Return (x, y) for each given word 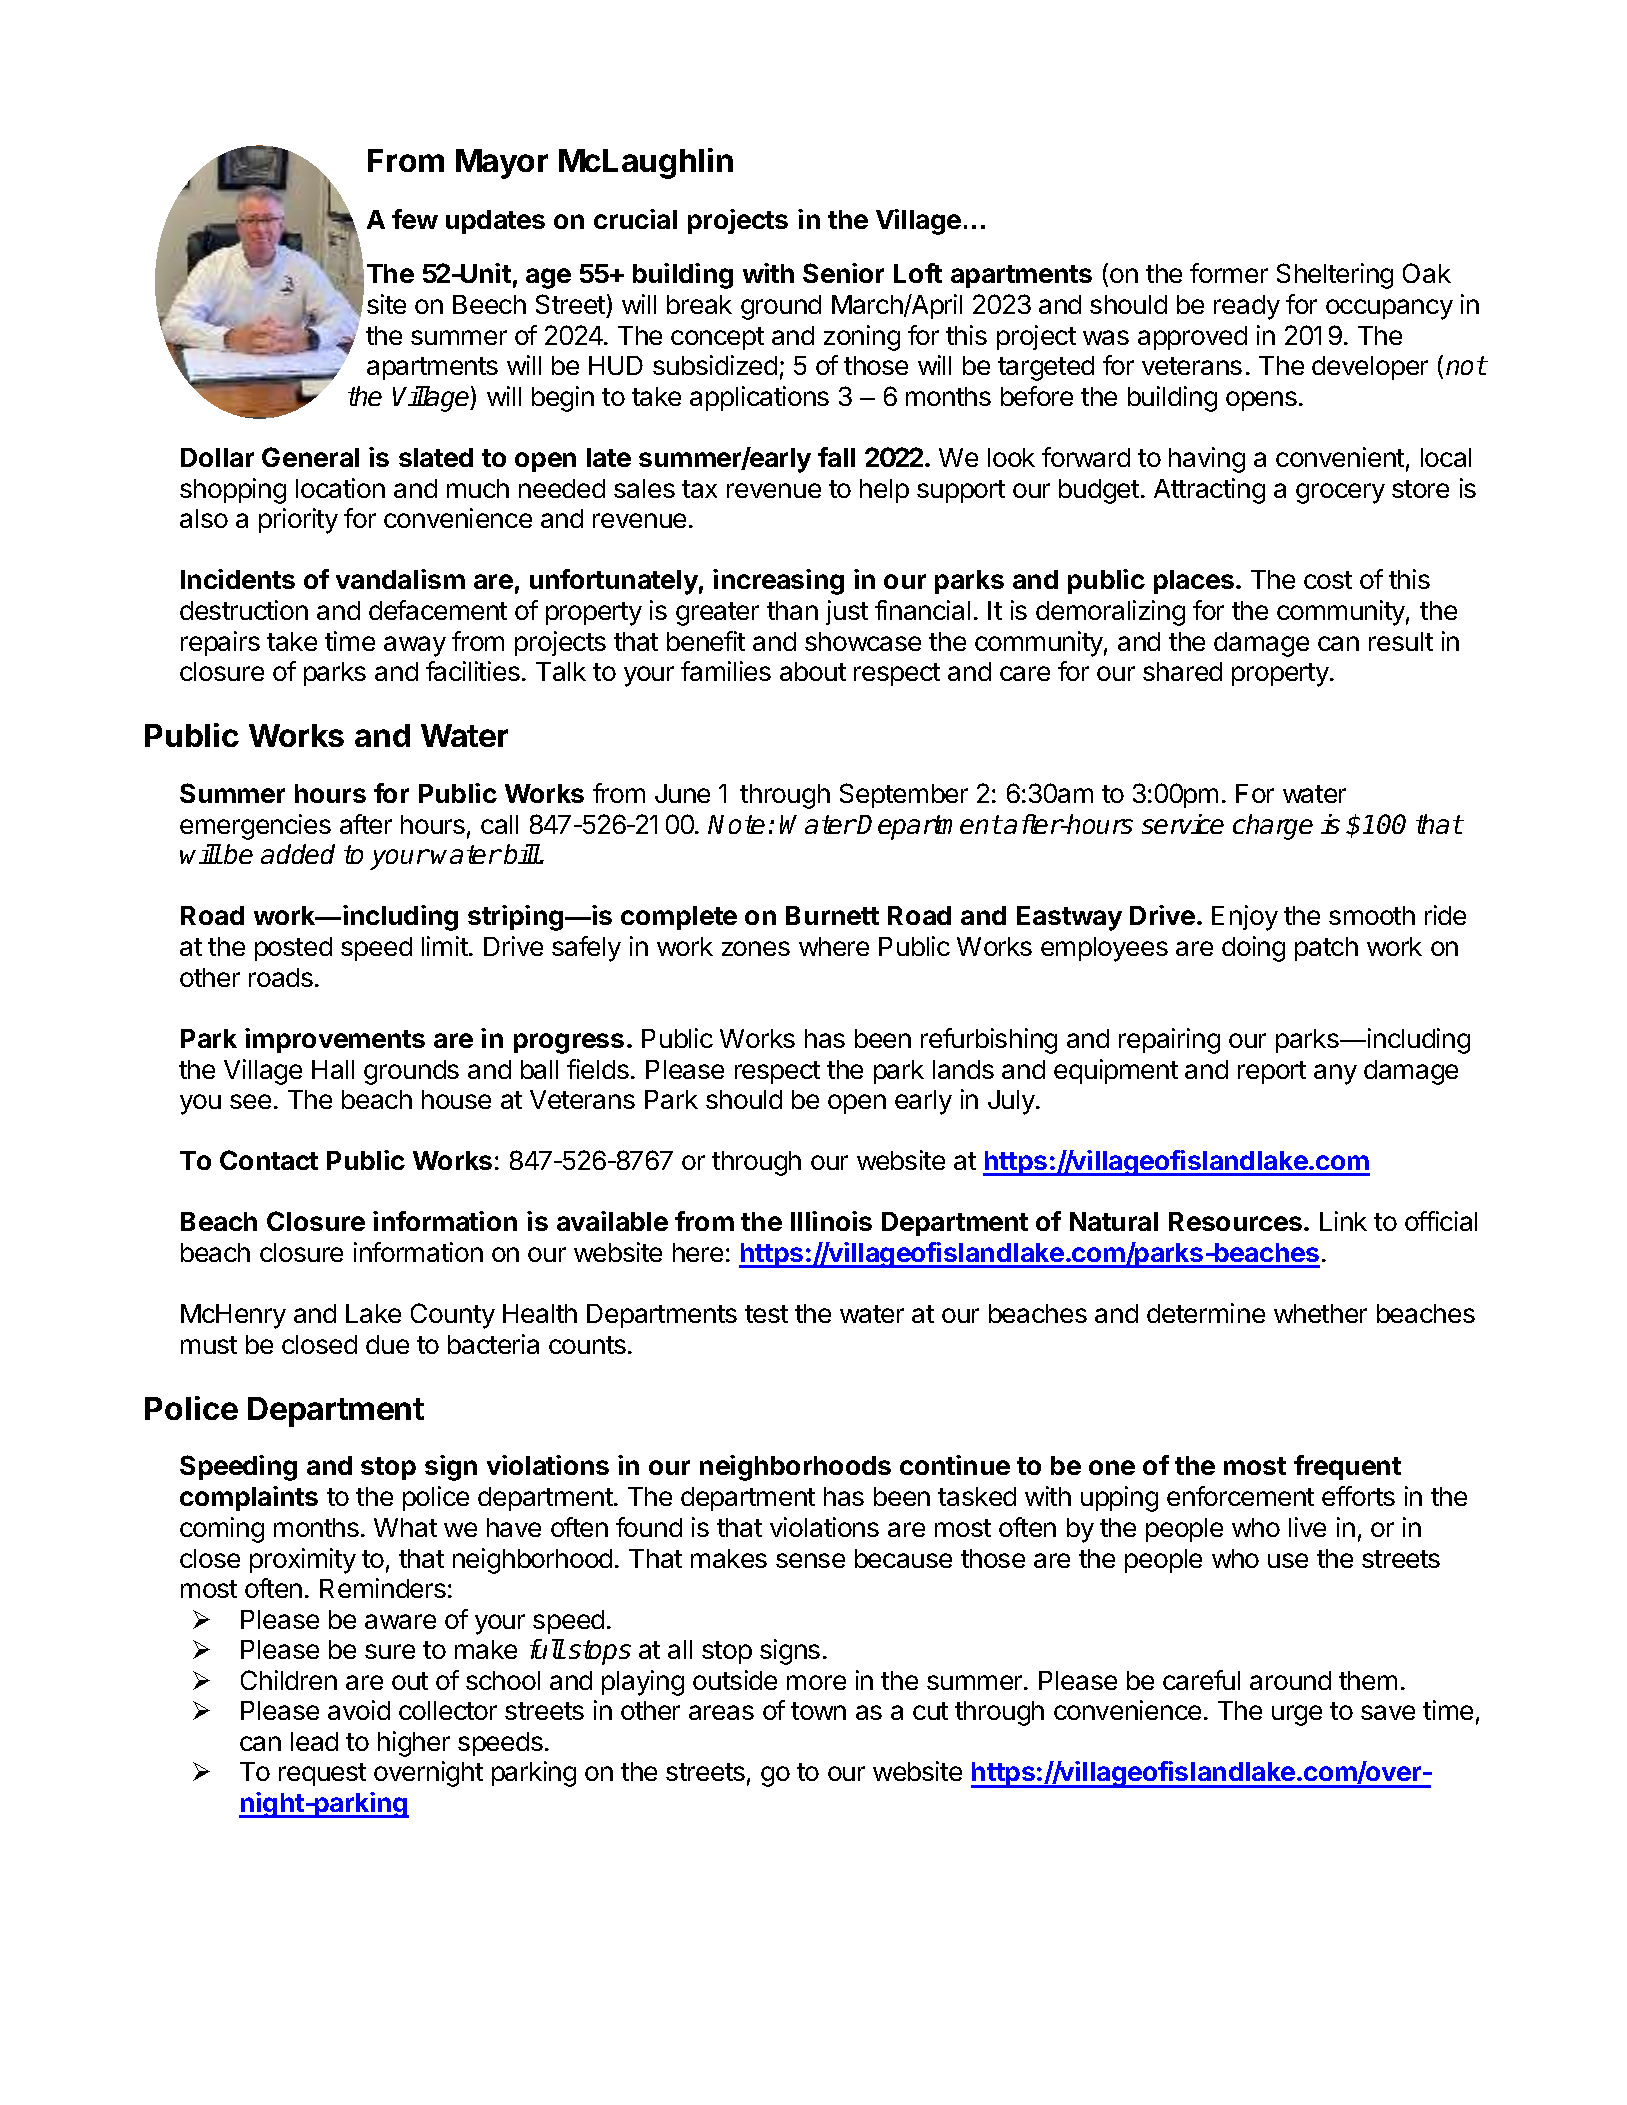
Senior (843, 273)
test (766, 1314)
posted (293, 949)
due (387, 1344)
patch (1326, 949)
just (847, 612)
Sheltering (1335, 276)
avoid (359, 1710)
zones (756, 948)
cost (1328, 580)
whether (1320, 1313)
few (415, 219)
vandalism (400, 579)
